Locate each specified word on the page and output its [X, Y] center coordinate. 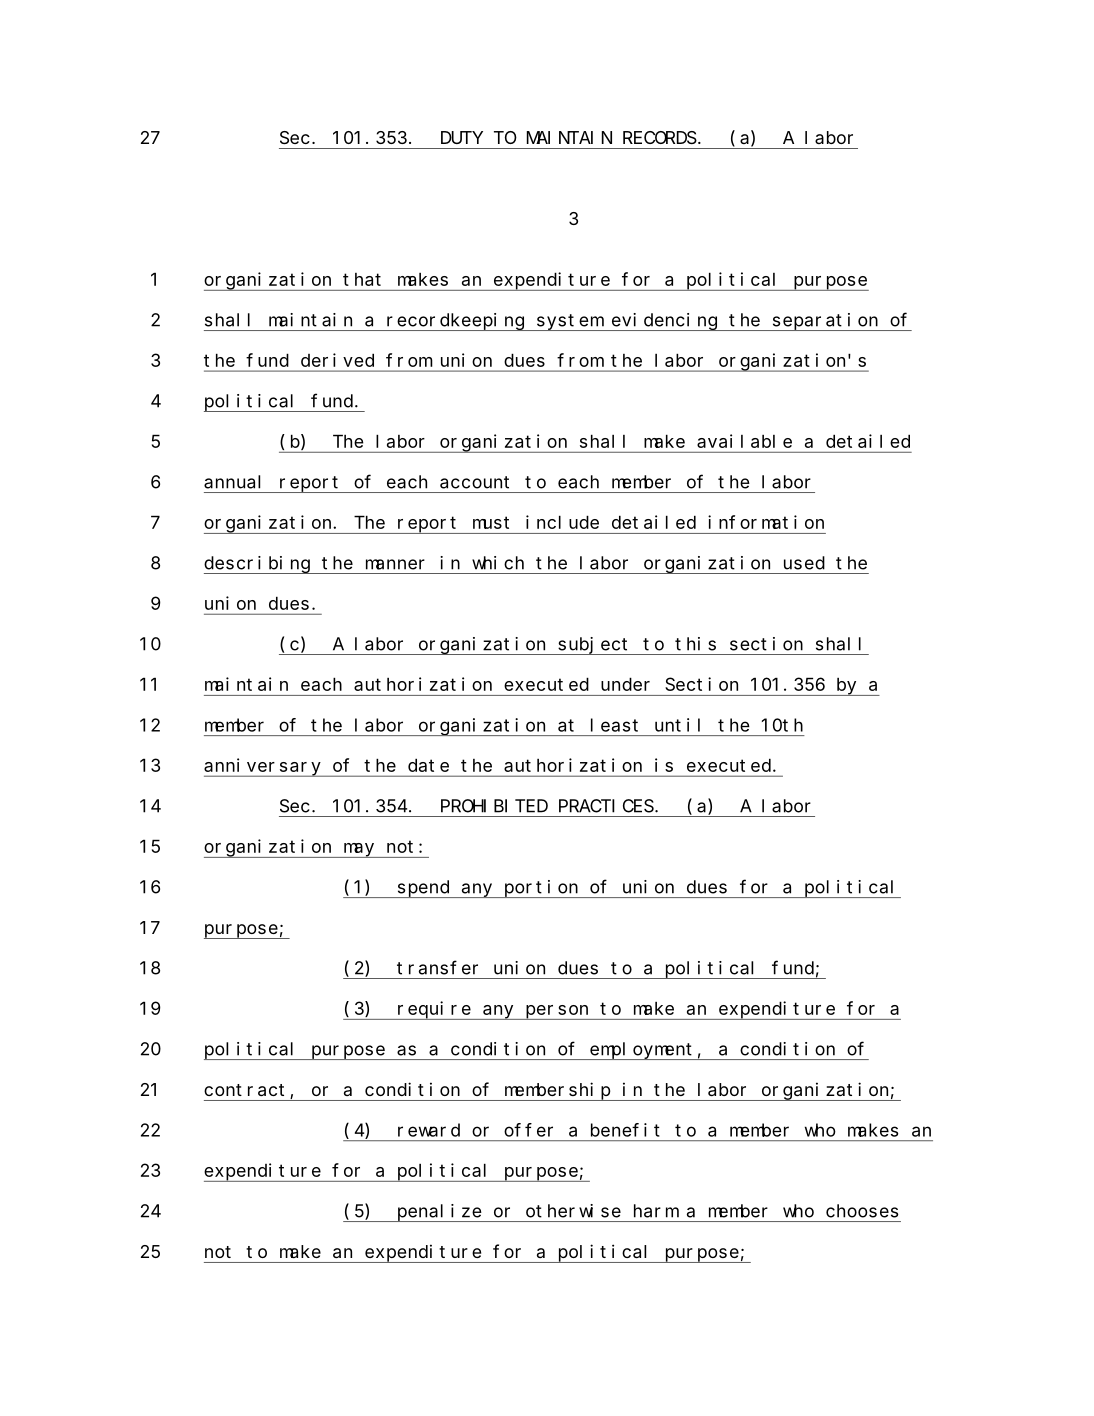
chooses [862, 1211]
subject [594, 646]
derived [337, 360]
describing [258, 565]
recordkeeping [455, 322]
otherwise [573, 1211]
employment [643, 1051]
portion [541, 889]
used [804, 563]
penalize [439, 1213]
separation [826, 322]
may [359, 850]
